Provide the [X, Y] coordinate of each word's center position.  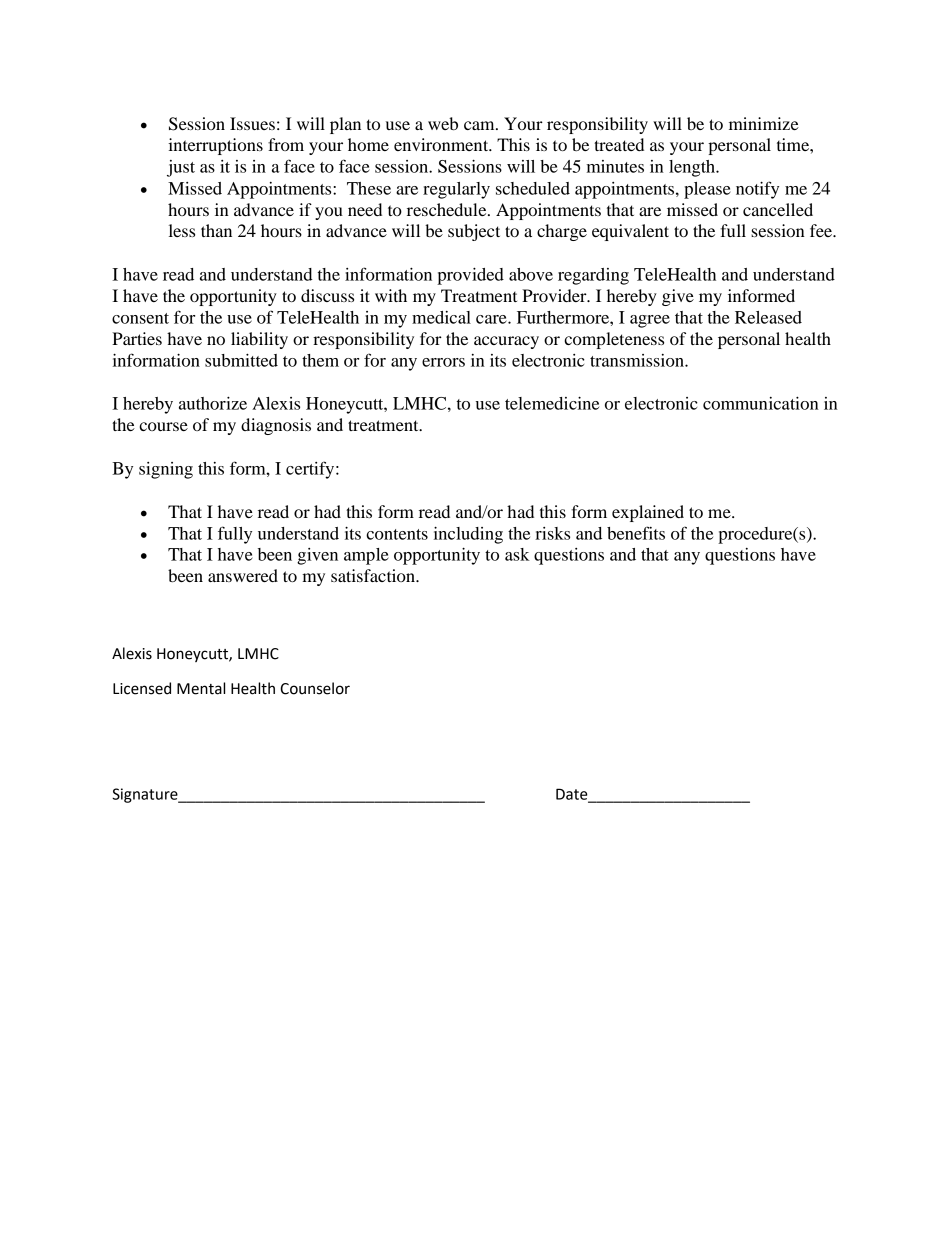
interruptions [215, 146]
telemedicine [552, 403]
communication [761, 403]
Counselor [315, 688]
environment [442, 144]
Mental [201, 688]
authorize [213, 403]
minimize [764, 123]
